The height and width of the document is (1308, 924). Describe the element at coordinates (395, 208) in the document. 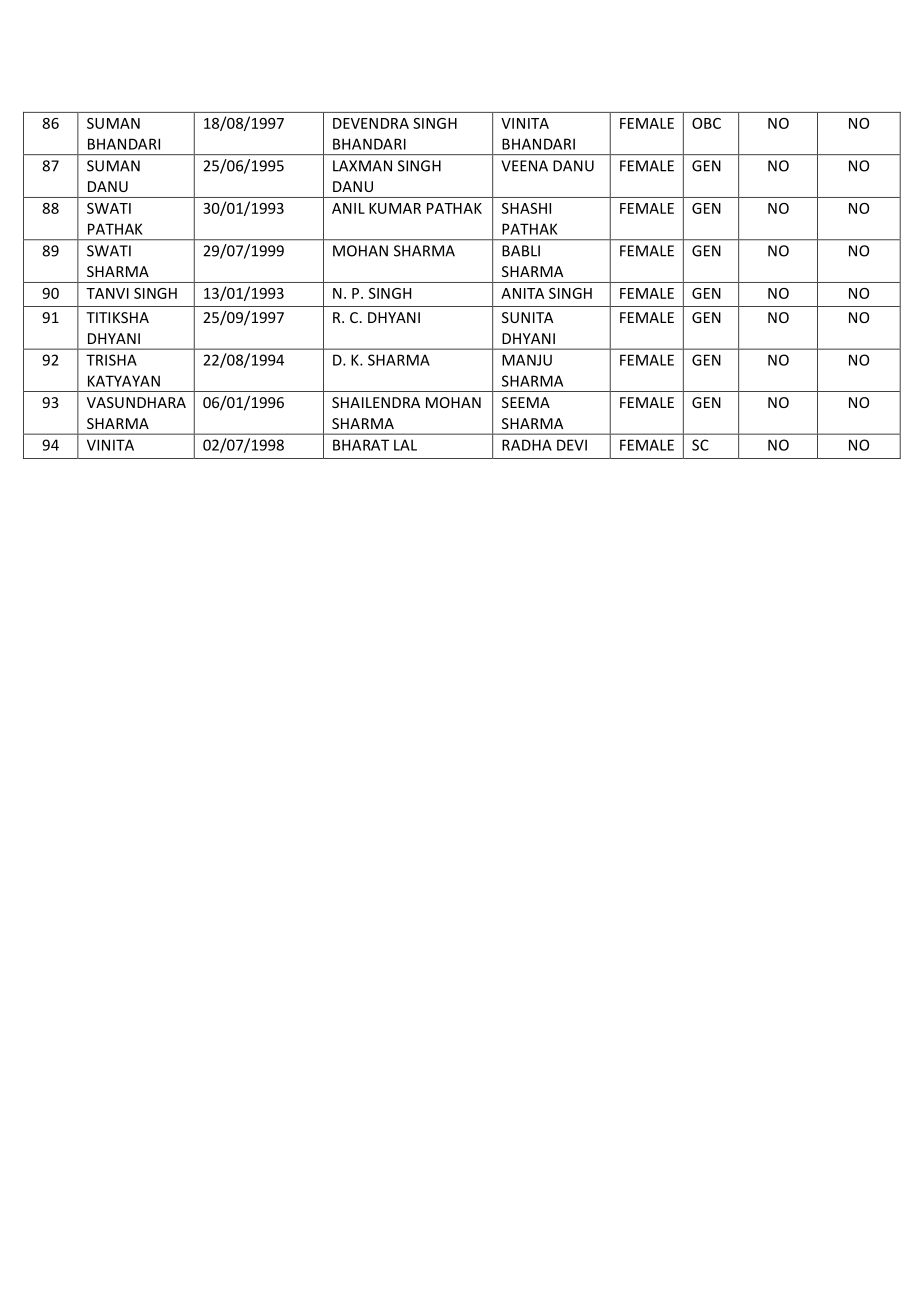

I see `KUMAR` at that location.
